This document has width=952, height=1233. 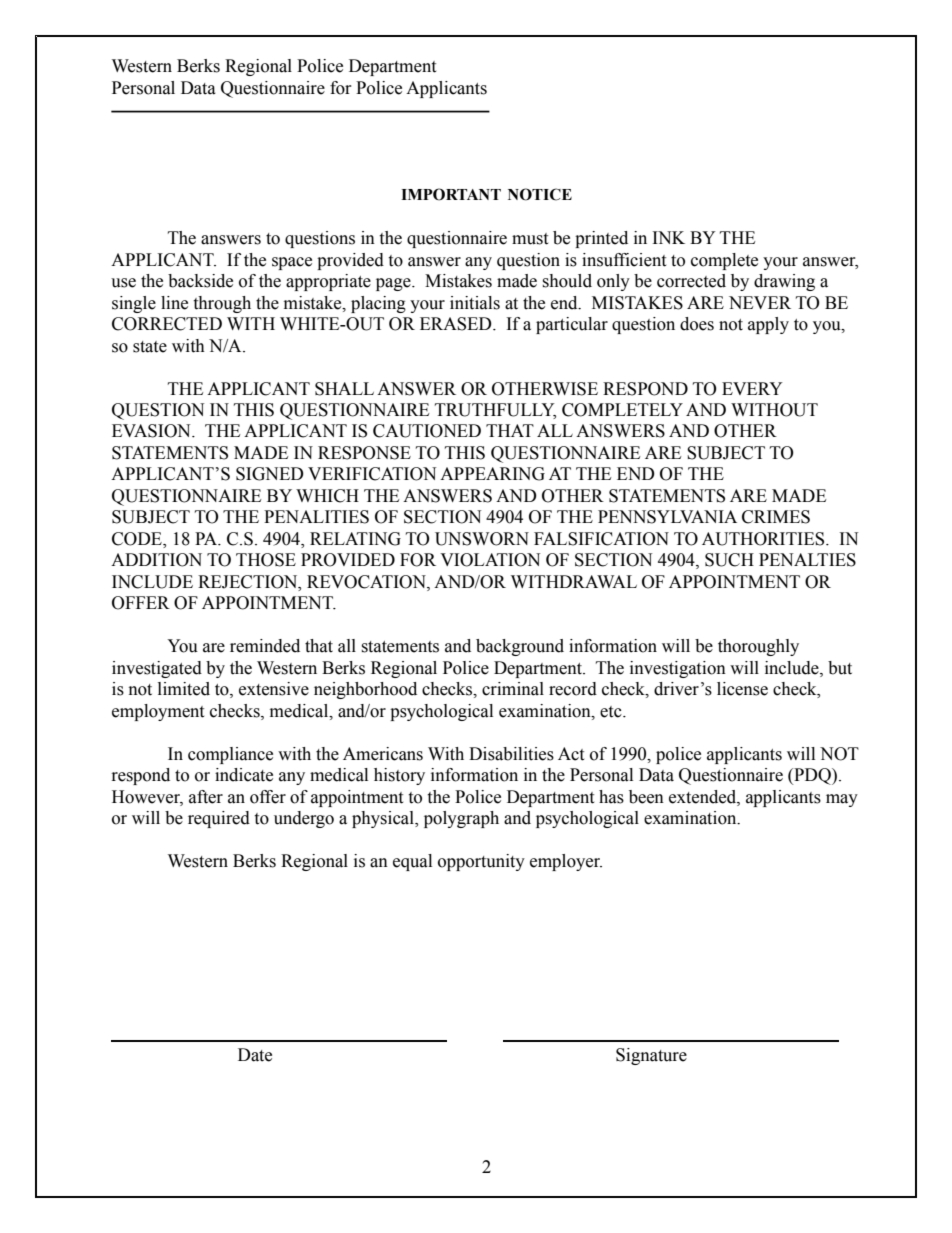 What do you see at coordinates (651, 1056) in the document?
I see `Signature` at bounding box center [651, 1056].
